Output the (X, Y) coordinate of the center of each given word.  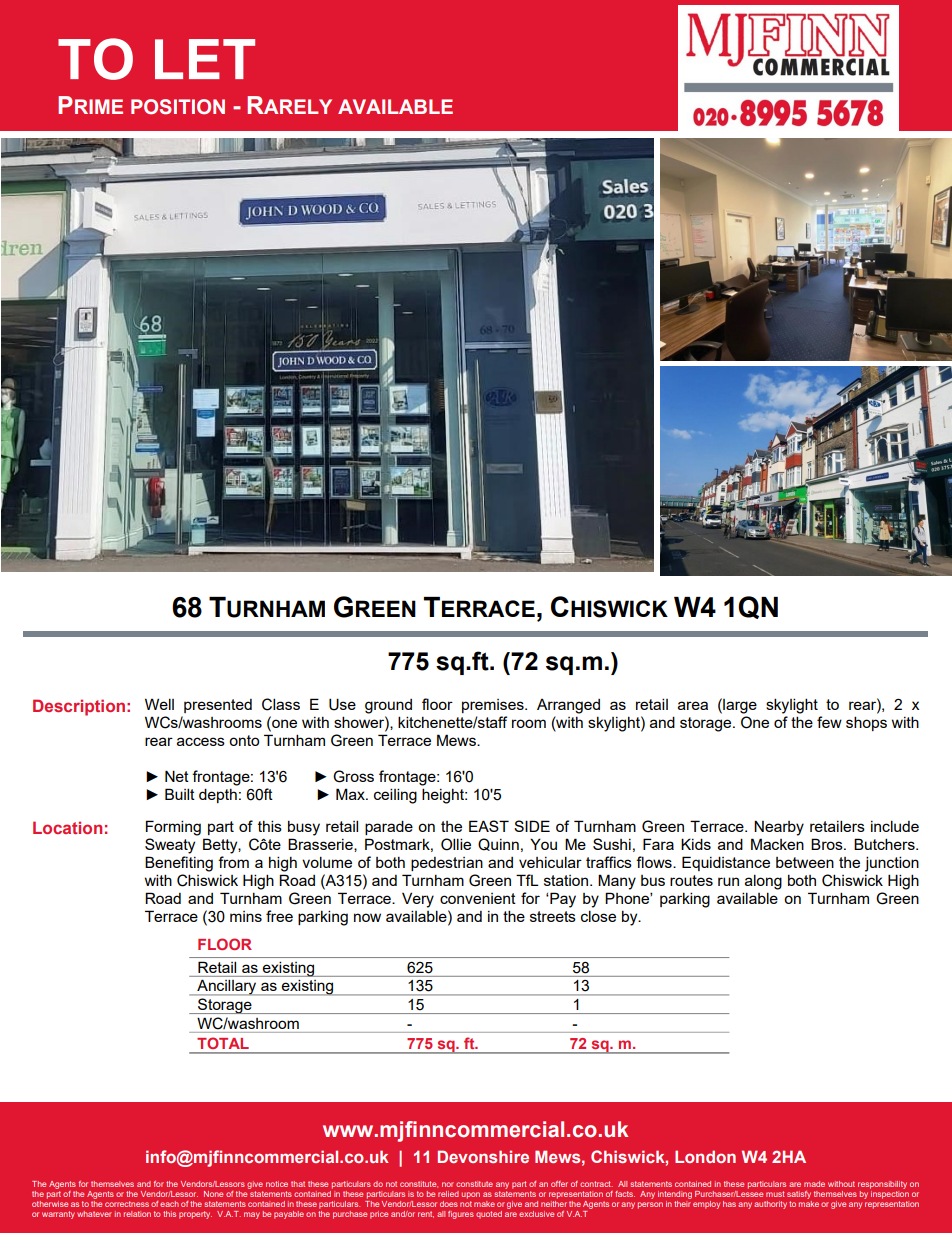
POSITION (178, 107)
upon (471, 1195)
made (814, 1184)
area (693, 705)
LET (205, 59)
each (169, 1204)
